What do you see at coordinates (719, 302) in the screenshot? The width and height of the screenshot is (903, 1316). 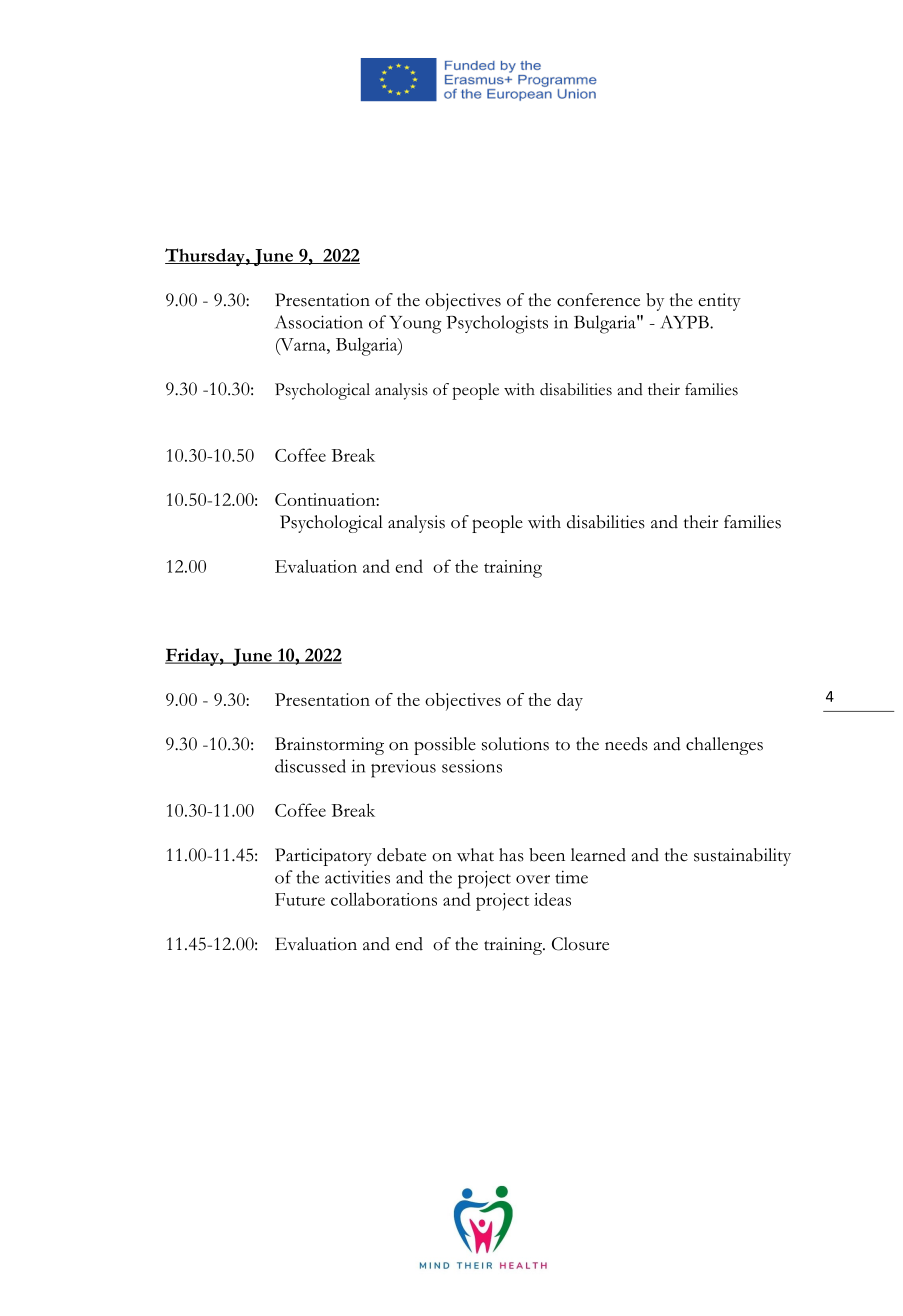 I see `entity` at bounding box center [719, 302].
